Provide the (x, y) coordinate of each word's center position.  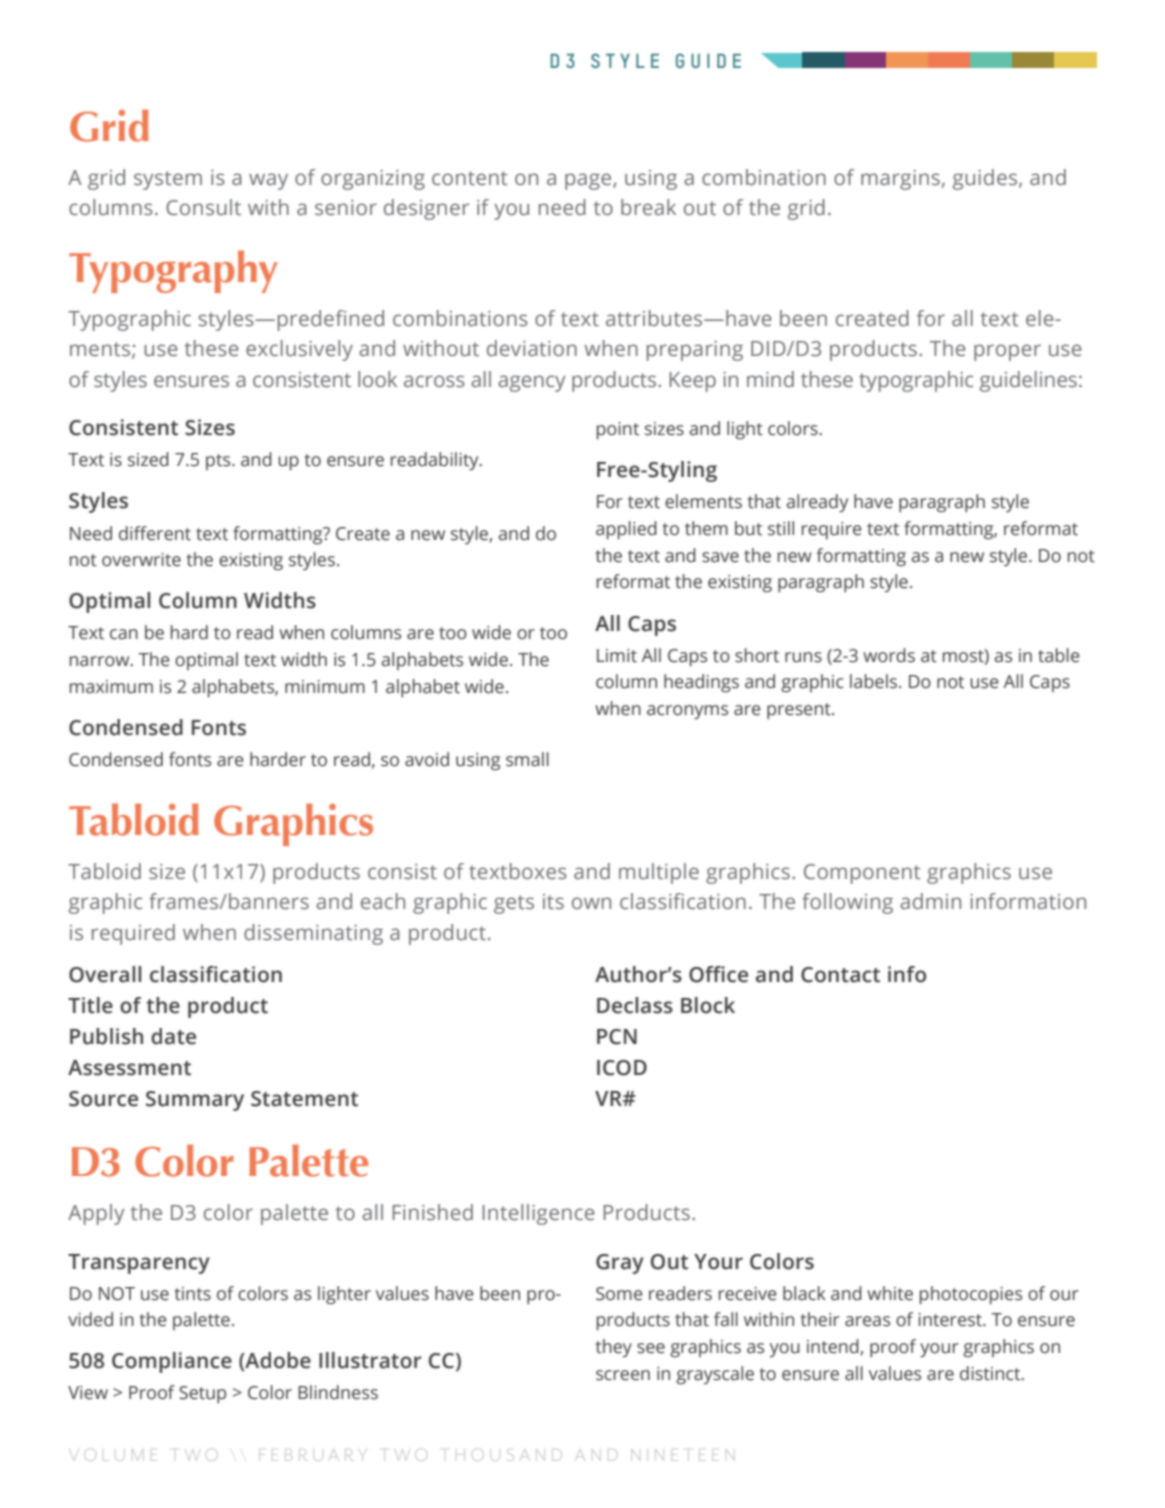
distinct (991, 1373)
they (614, 1348)
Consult (203, 207)
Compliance (172, 1362)
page (589, 181)
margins (900, 180)
